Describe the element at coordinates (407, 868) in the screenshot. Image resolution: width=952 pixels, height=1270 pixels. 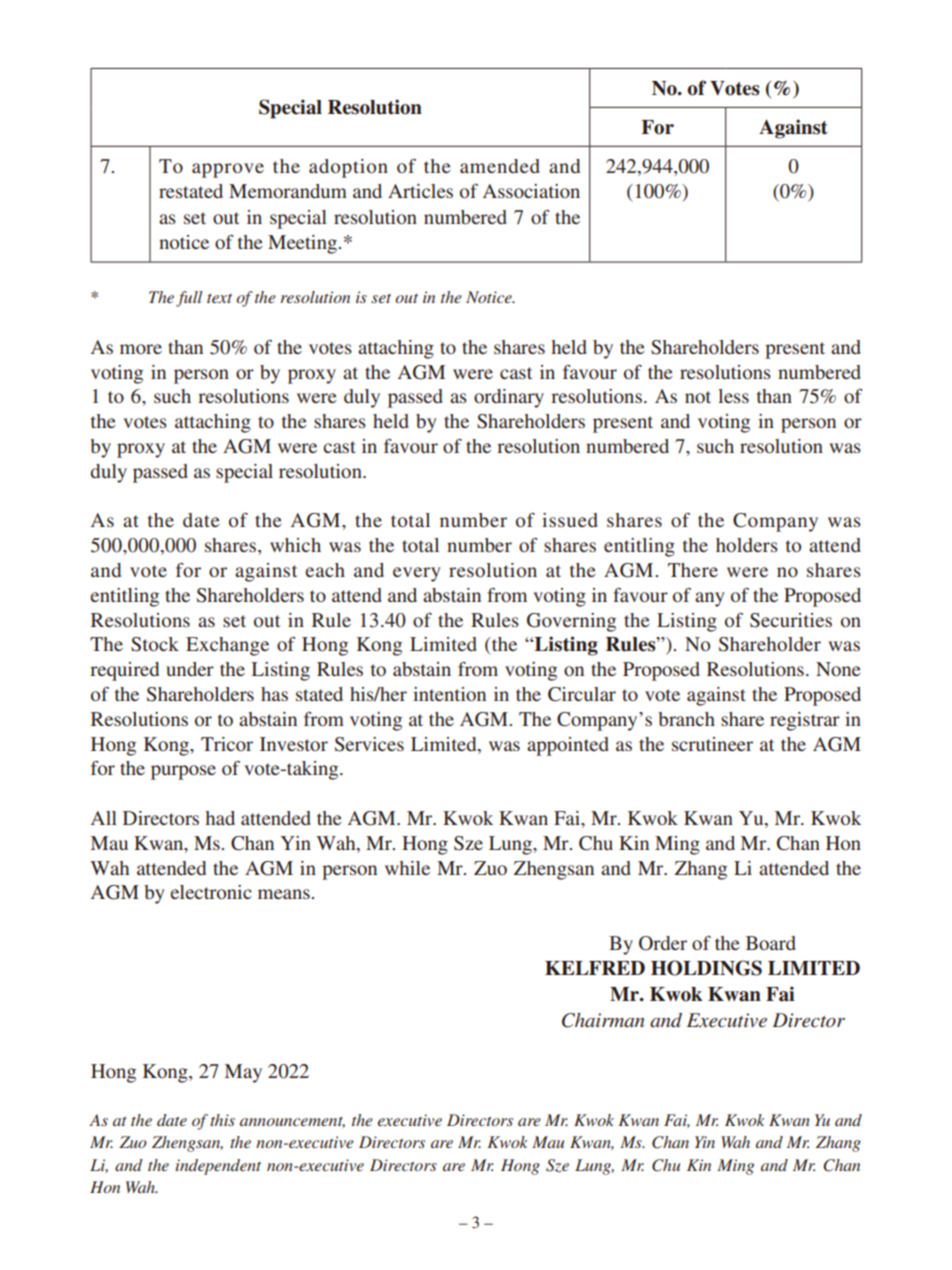
I see `while` at that location.
